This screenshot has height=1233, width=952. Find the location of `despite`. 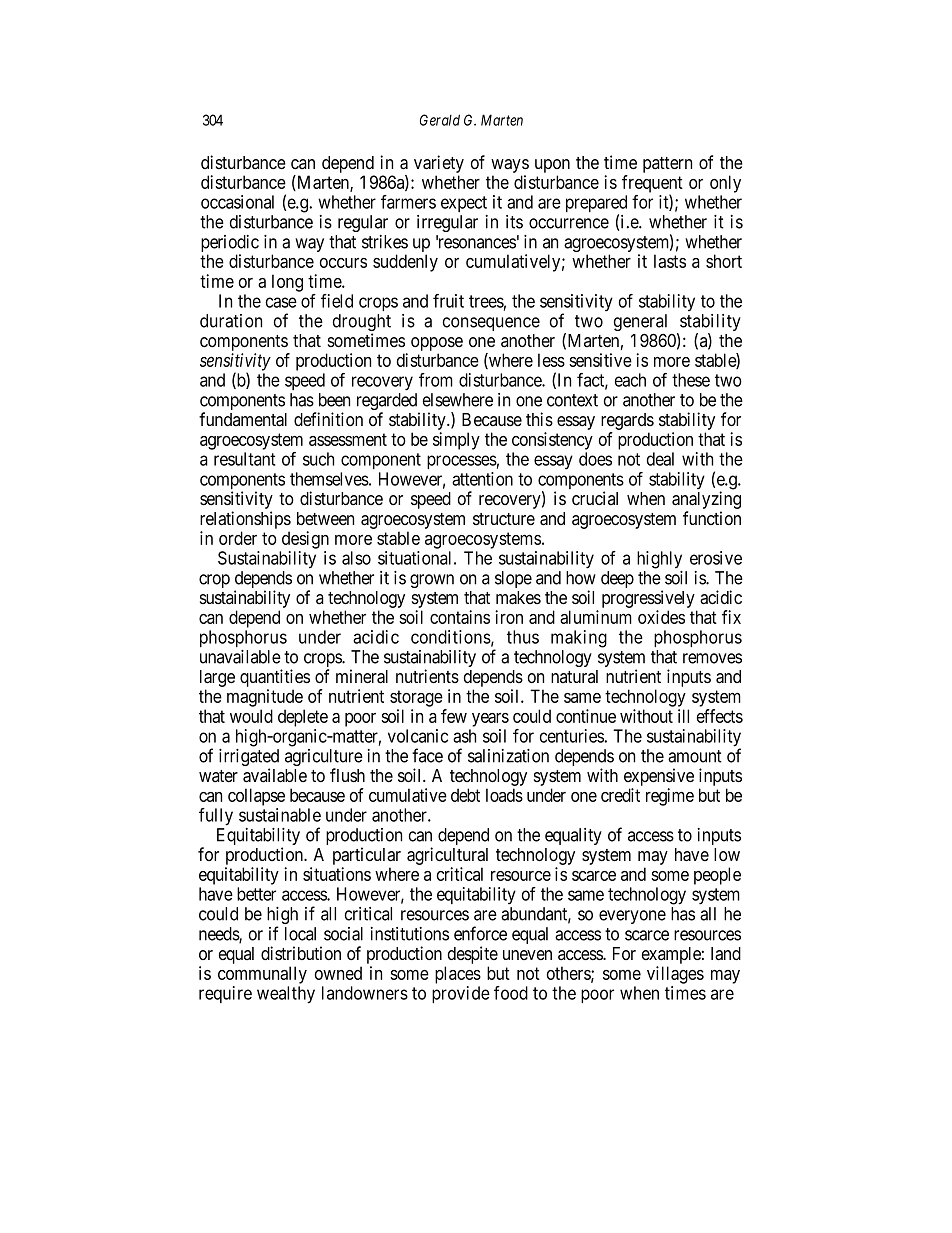

despite is located at coordinates (473, 955).
